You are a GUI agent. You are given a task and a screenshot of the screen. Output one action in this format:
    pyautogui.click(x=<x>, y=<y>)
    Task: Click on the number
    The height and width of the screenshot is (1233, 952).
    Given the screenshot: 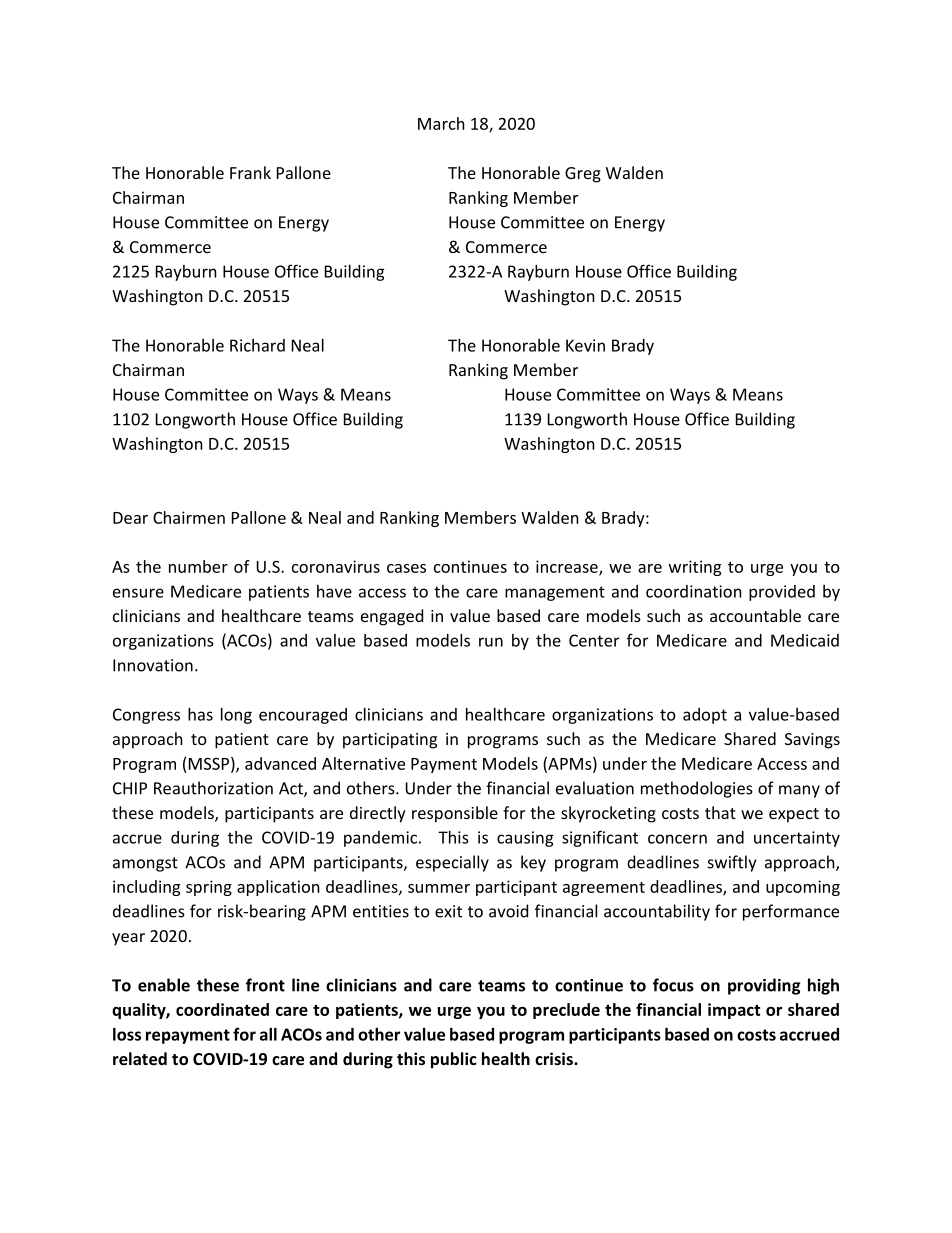 What is the action you would take?
    pyautogui.click(x=198, y=566)
